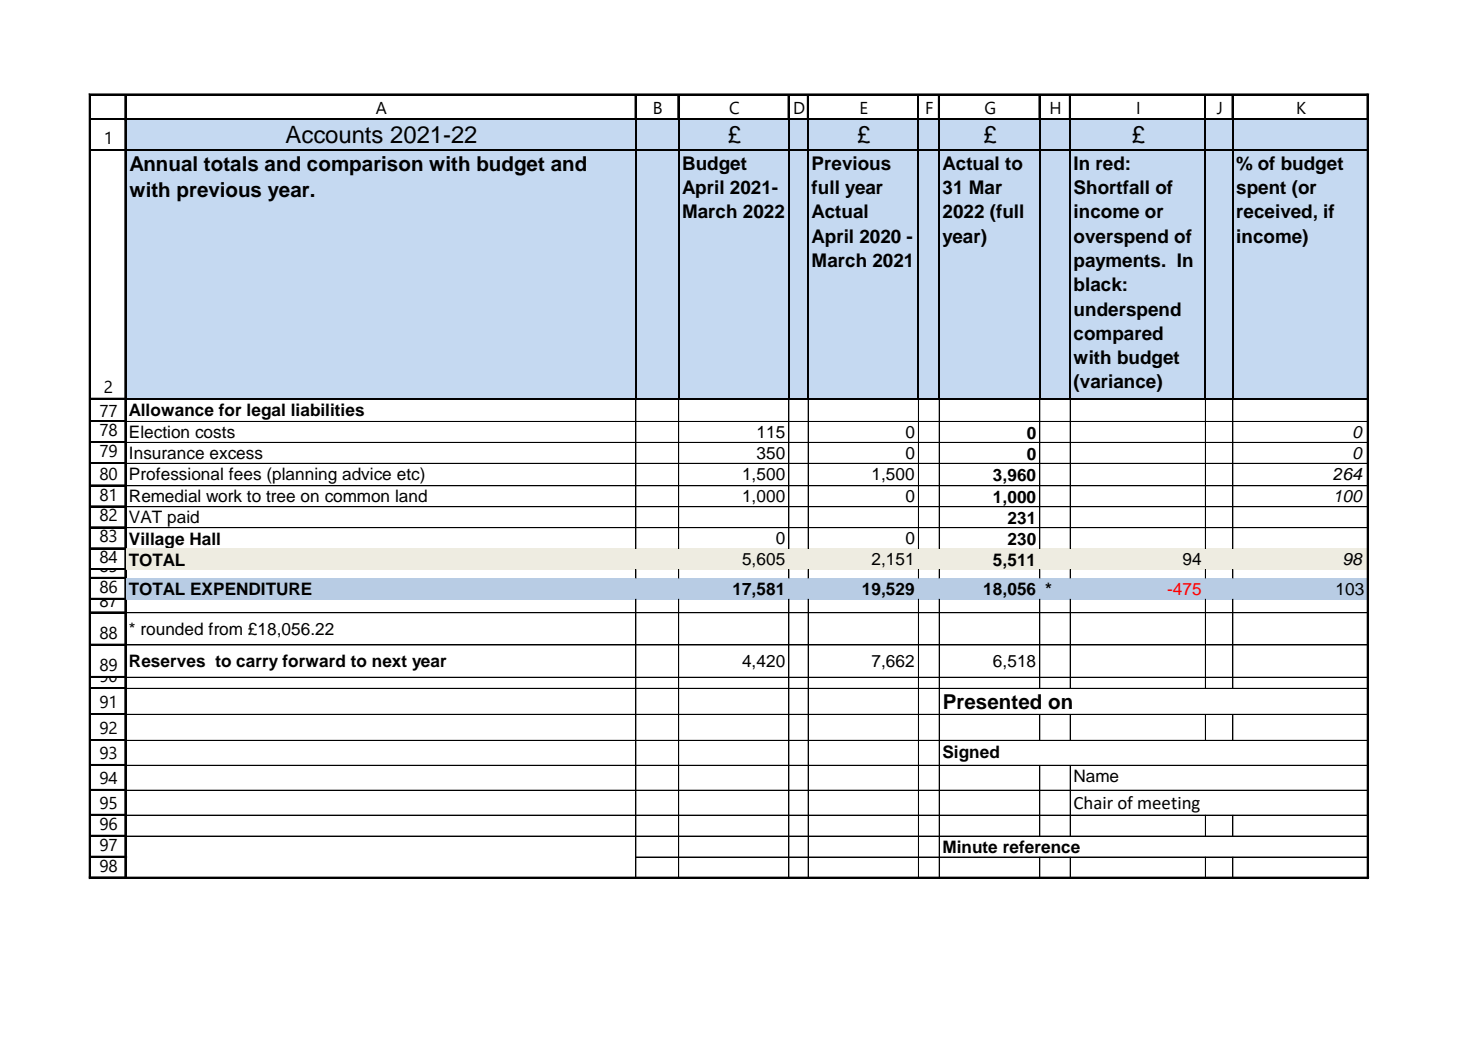 This screenshot has height=1039, width=1470. I want to click on Accounts, so click(334, 135).
